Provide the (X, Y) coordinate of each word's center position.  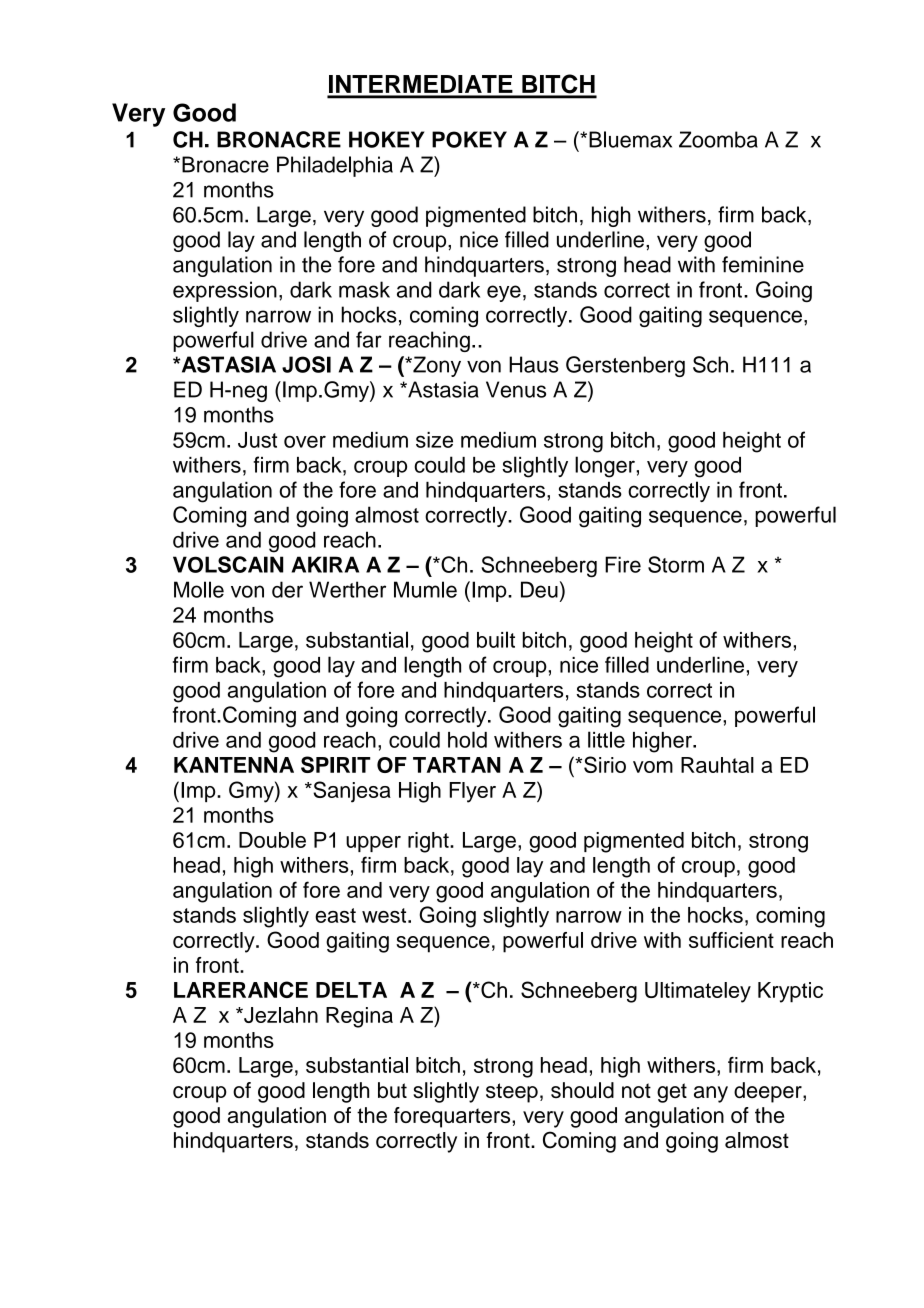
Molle (199, 589)
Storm (676, 564)
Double (272, 840)
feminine (763, 264)
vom (653, 767)
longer (606, 467)
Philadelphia (335, 166)
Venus (516, 389)
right (429, 842)
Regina (359, 1017)
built (496, 639)
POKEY (469, 139)
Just (257, 440)
